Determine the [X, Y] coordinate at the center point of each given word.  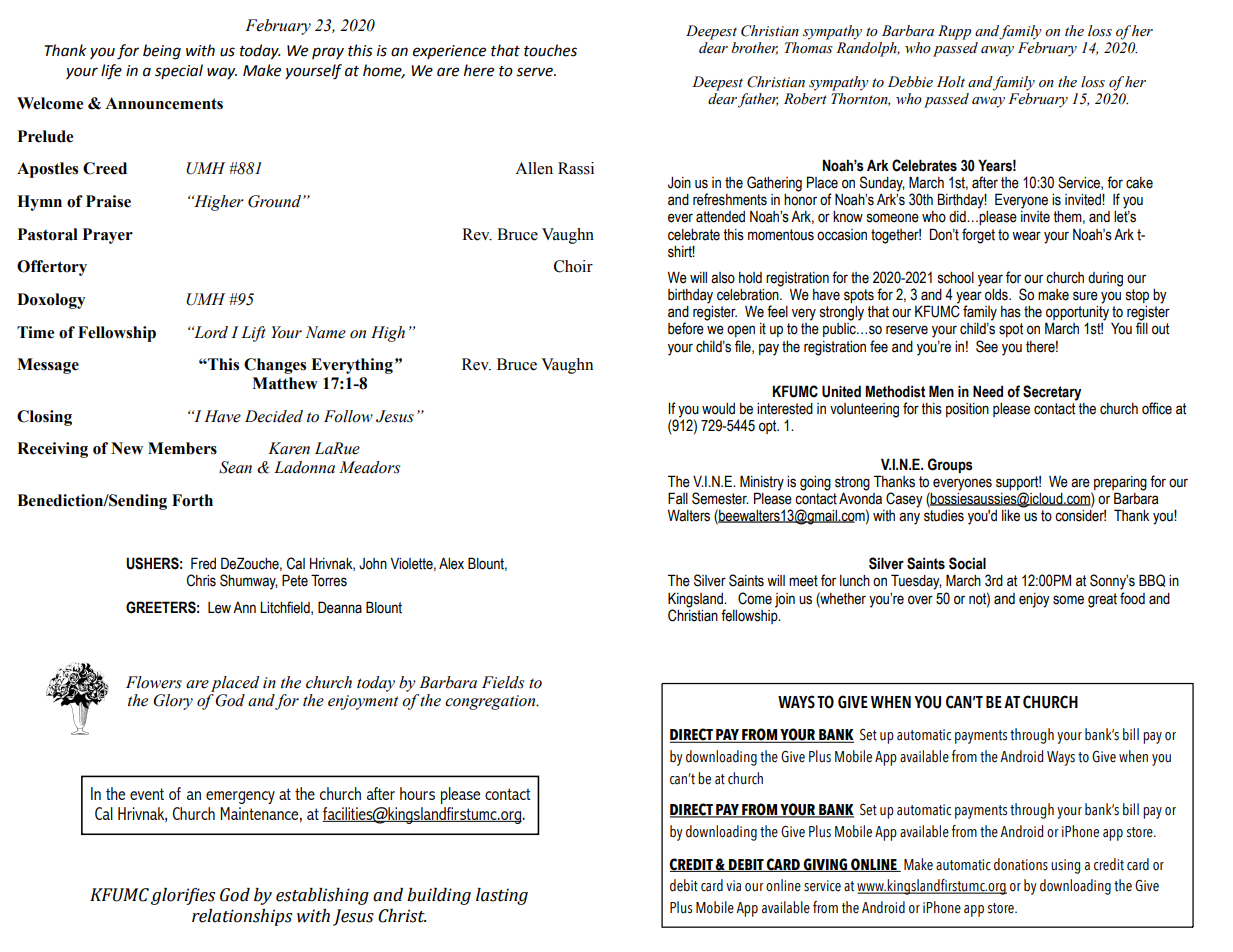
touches [550, 50]
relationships [242, 917]
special [179, 71]
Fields [503, 682]
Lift [253, 334]
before [686, 328]
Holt [951, 82]
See [987, 346]
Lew [219, 608]
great [1102, 600]
